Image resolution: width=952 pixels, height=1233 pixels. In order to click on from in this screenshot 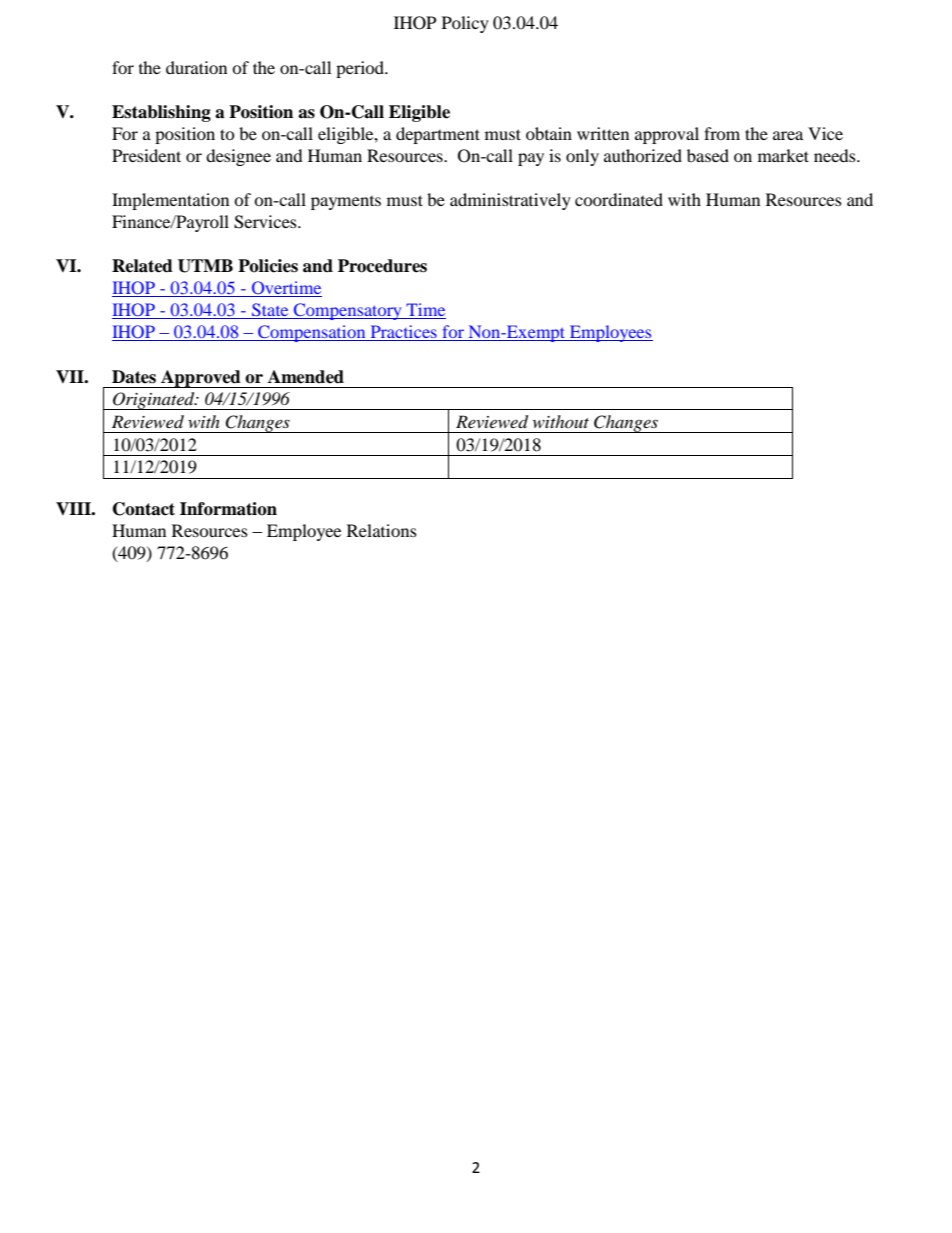, I will do `click(722, 133)`.
